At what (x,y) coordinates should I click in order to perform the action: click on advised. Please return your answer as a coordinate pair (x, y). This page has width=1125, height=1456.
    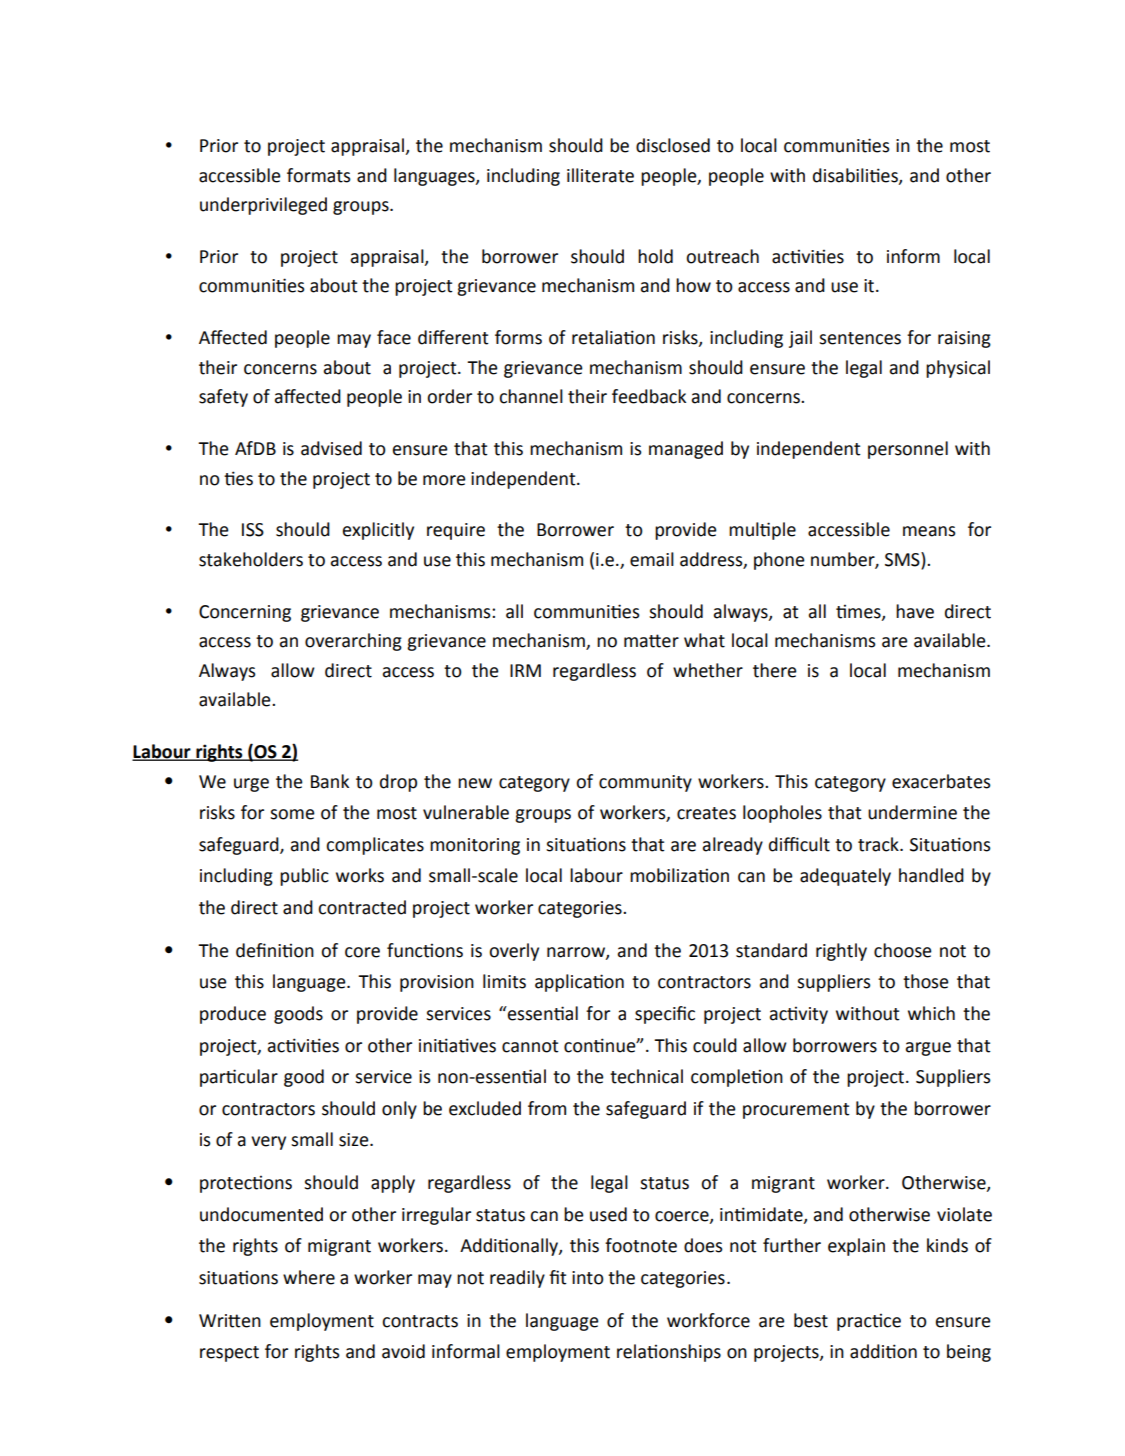
    Looking at the image, I should click on (331, 448).
